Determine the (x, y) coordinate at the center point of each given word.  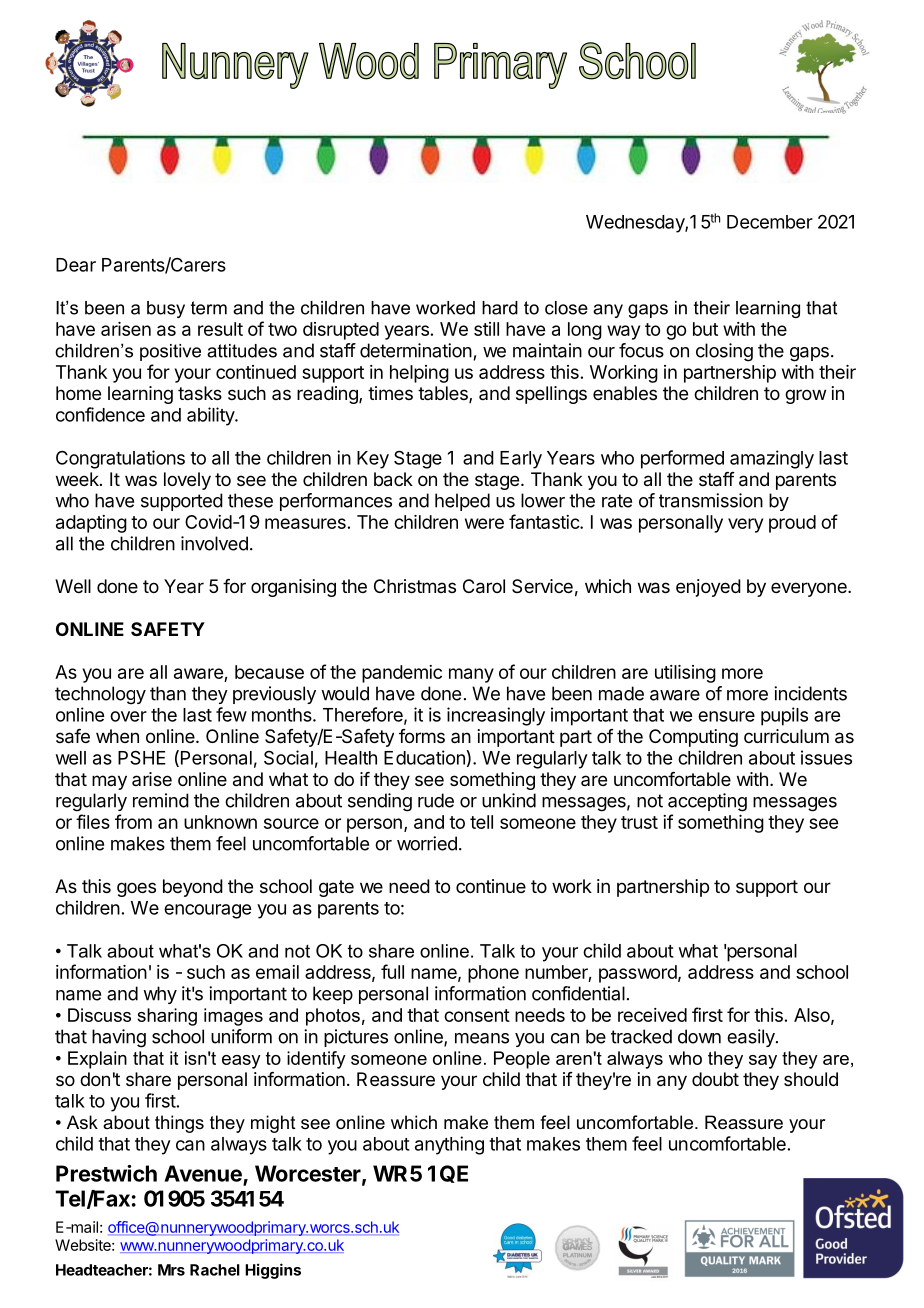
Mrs (171, 1270)
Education (424, 757)
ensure (726, 716)
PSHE (142, 757)
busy (166, 309)
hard (500, 308)
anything (449, 1145)
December (770, 222)
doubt (715, 1079)
